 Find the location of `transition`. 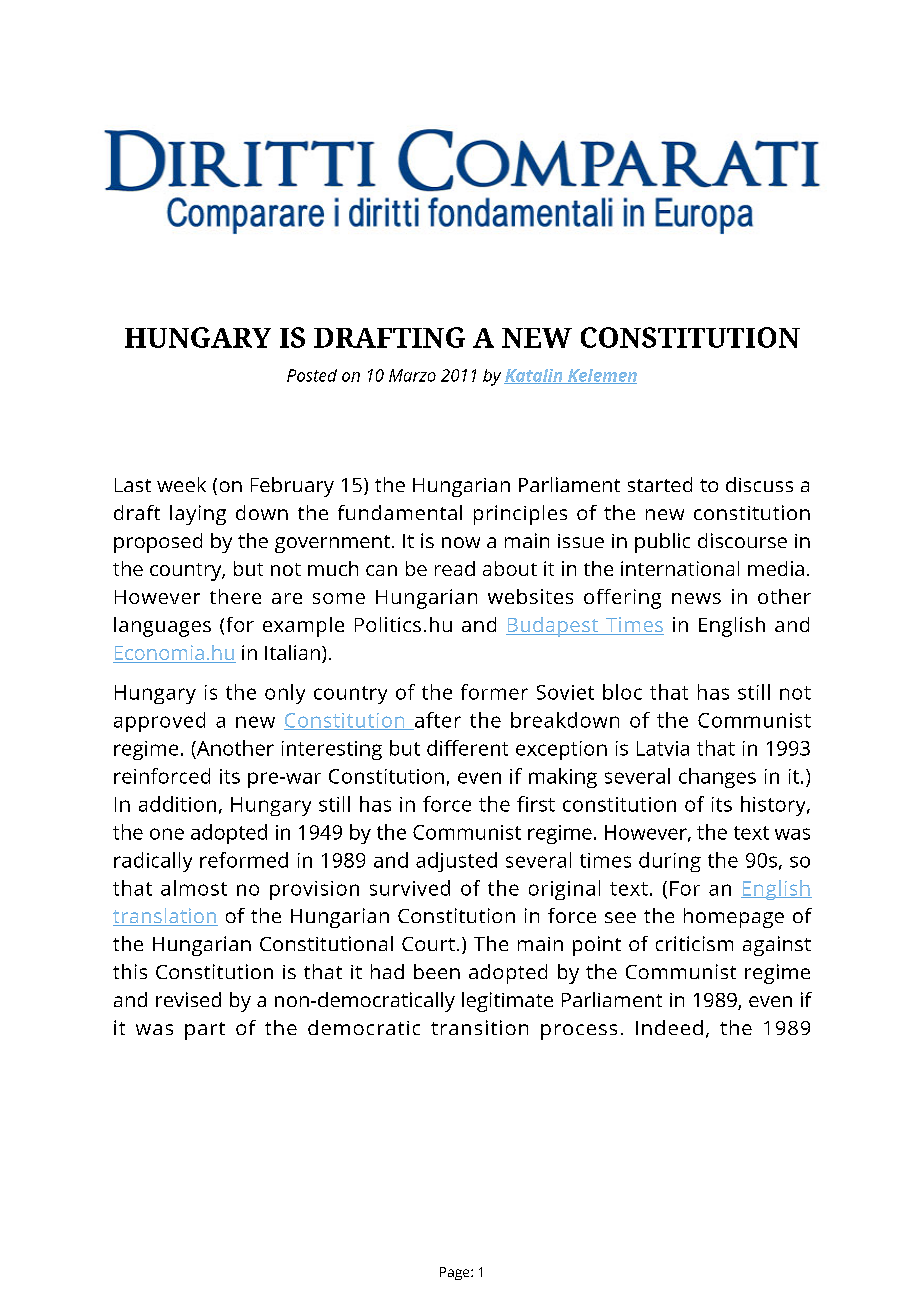

transition is located at coordinates (479, 1027).
